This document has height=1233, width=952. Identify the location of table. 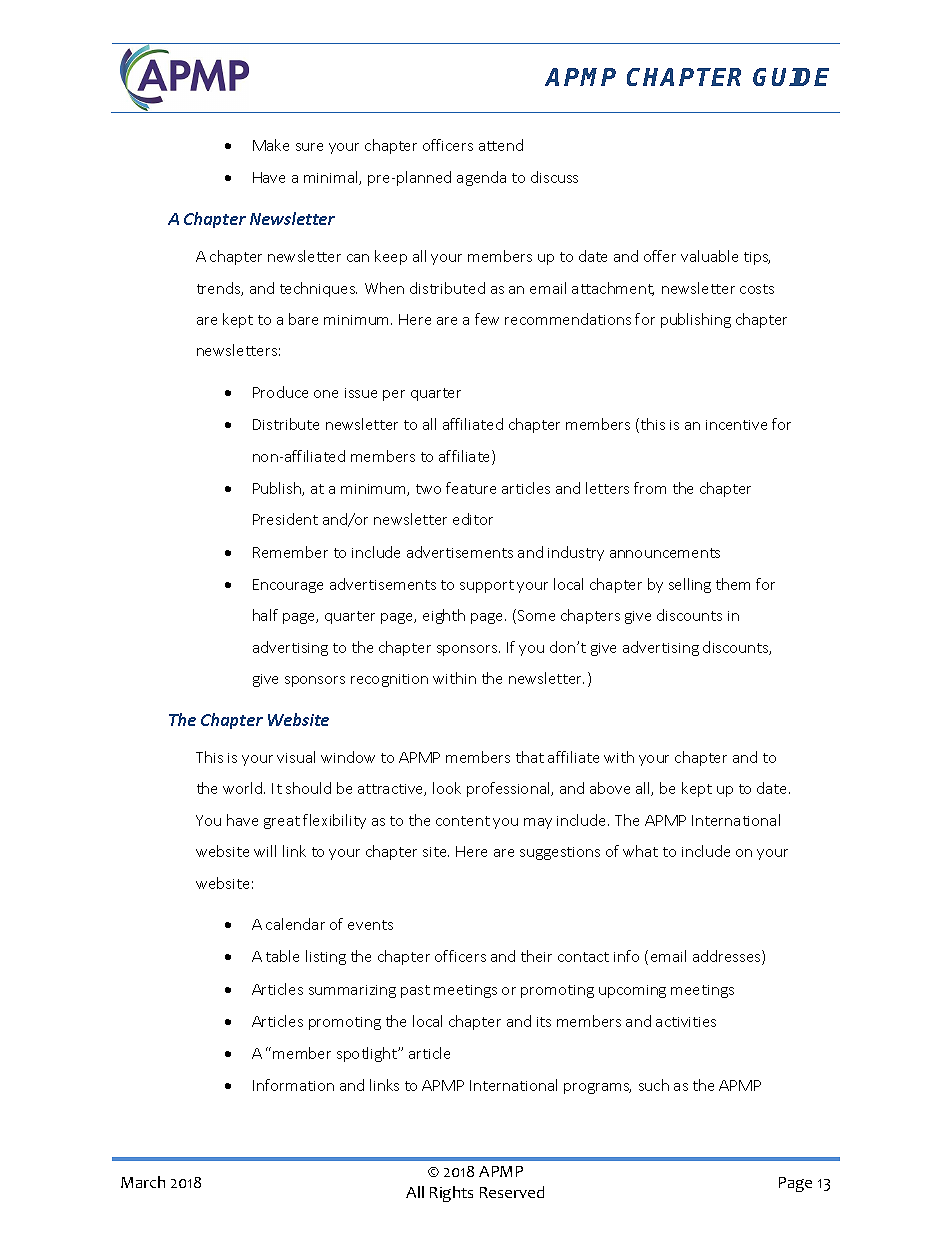
(282, 956).
